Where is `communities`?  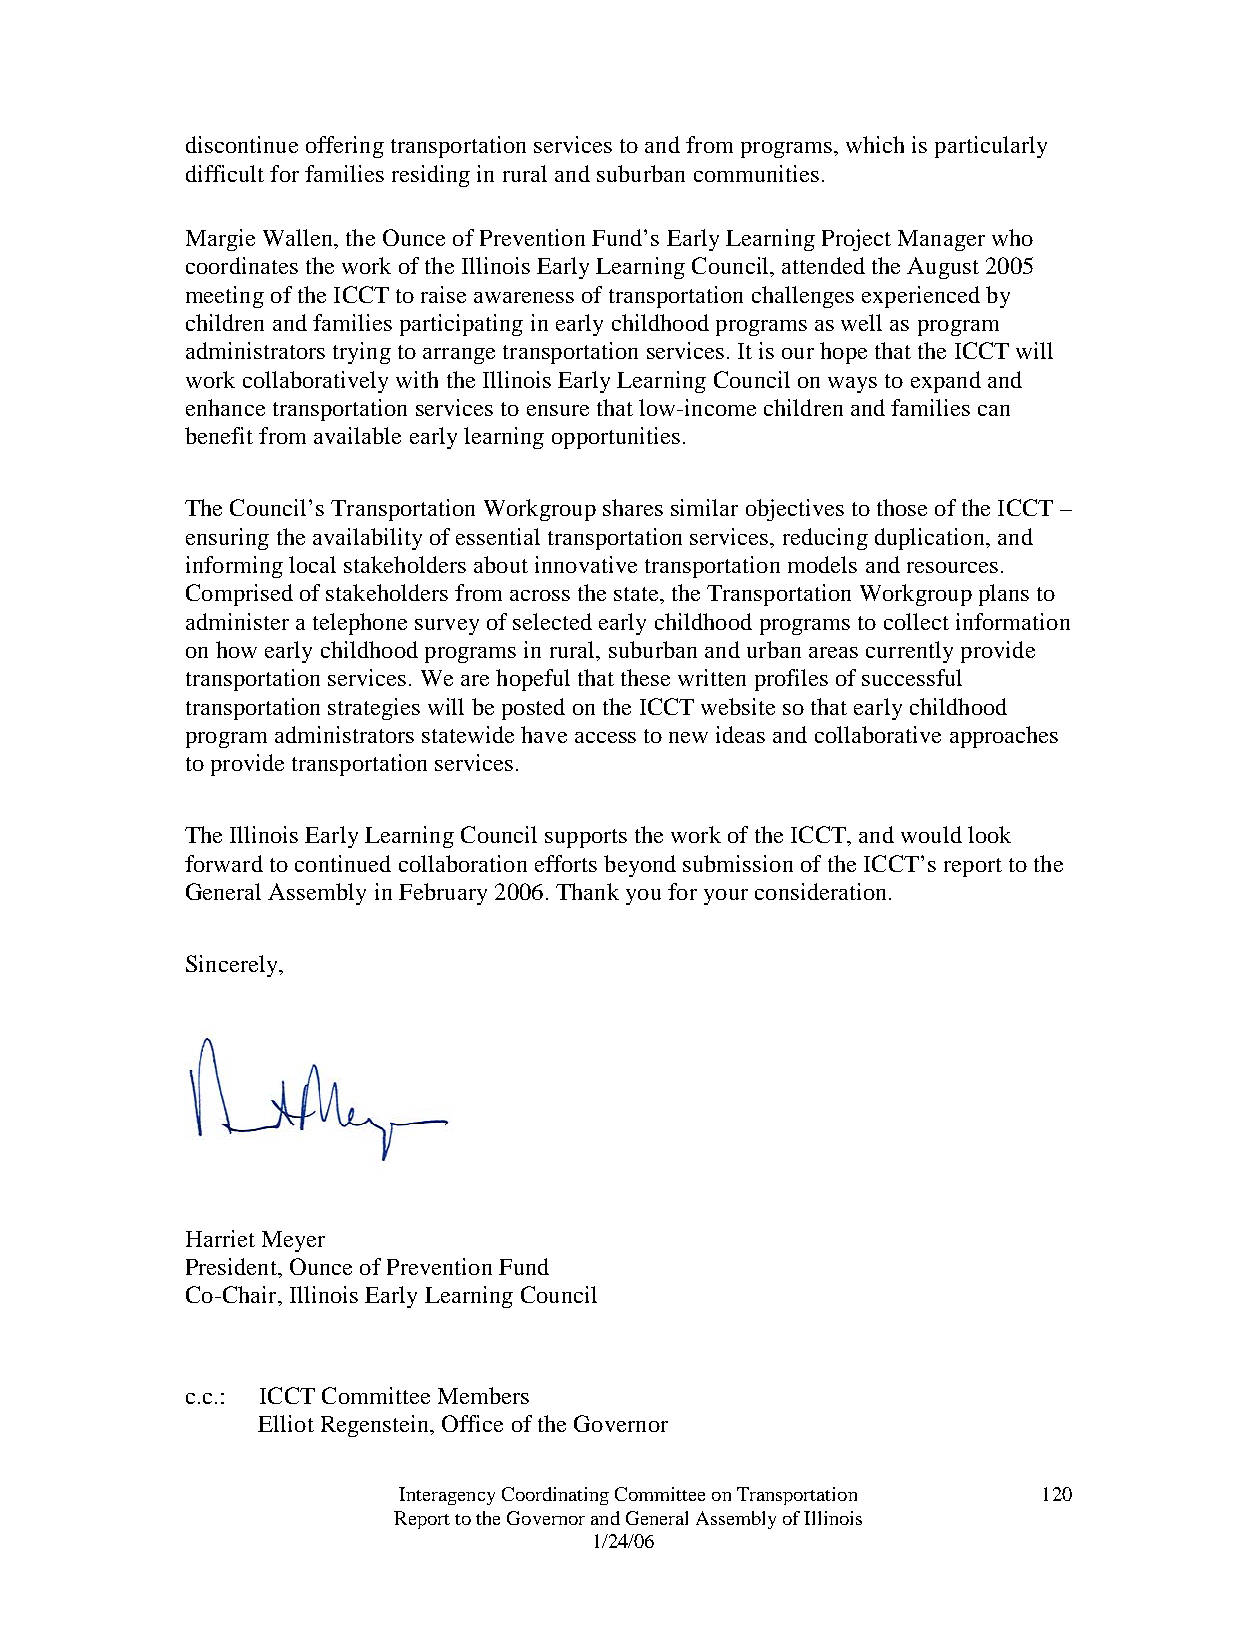 communities is located at coordinates (756, 173).
